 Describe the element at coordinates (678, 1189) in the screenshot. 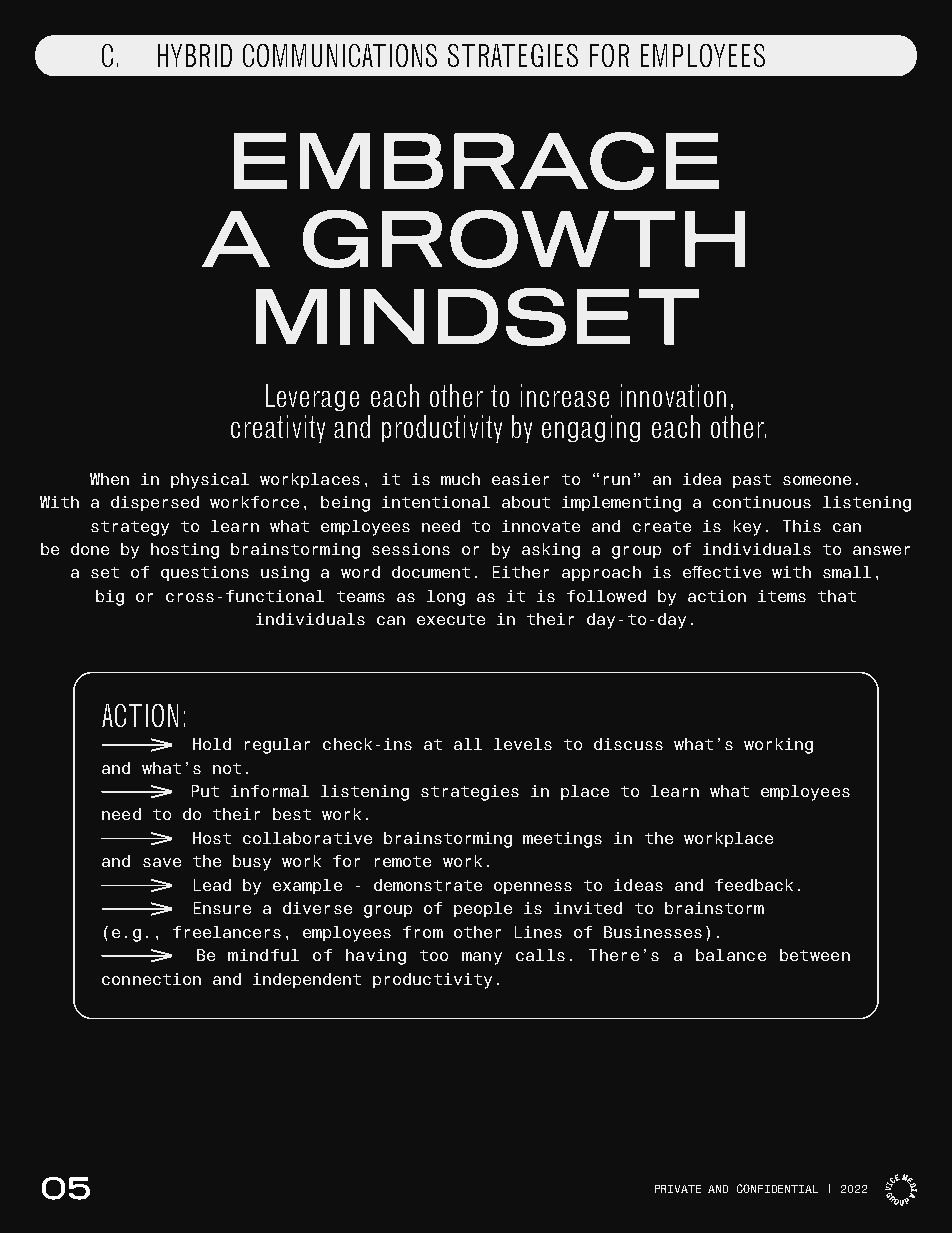

I see `PRIVATE` at that location.
